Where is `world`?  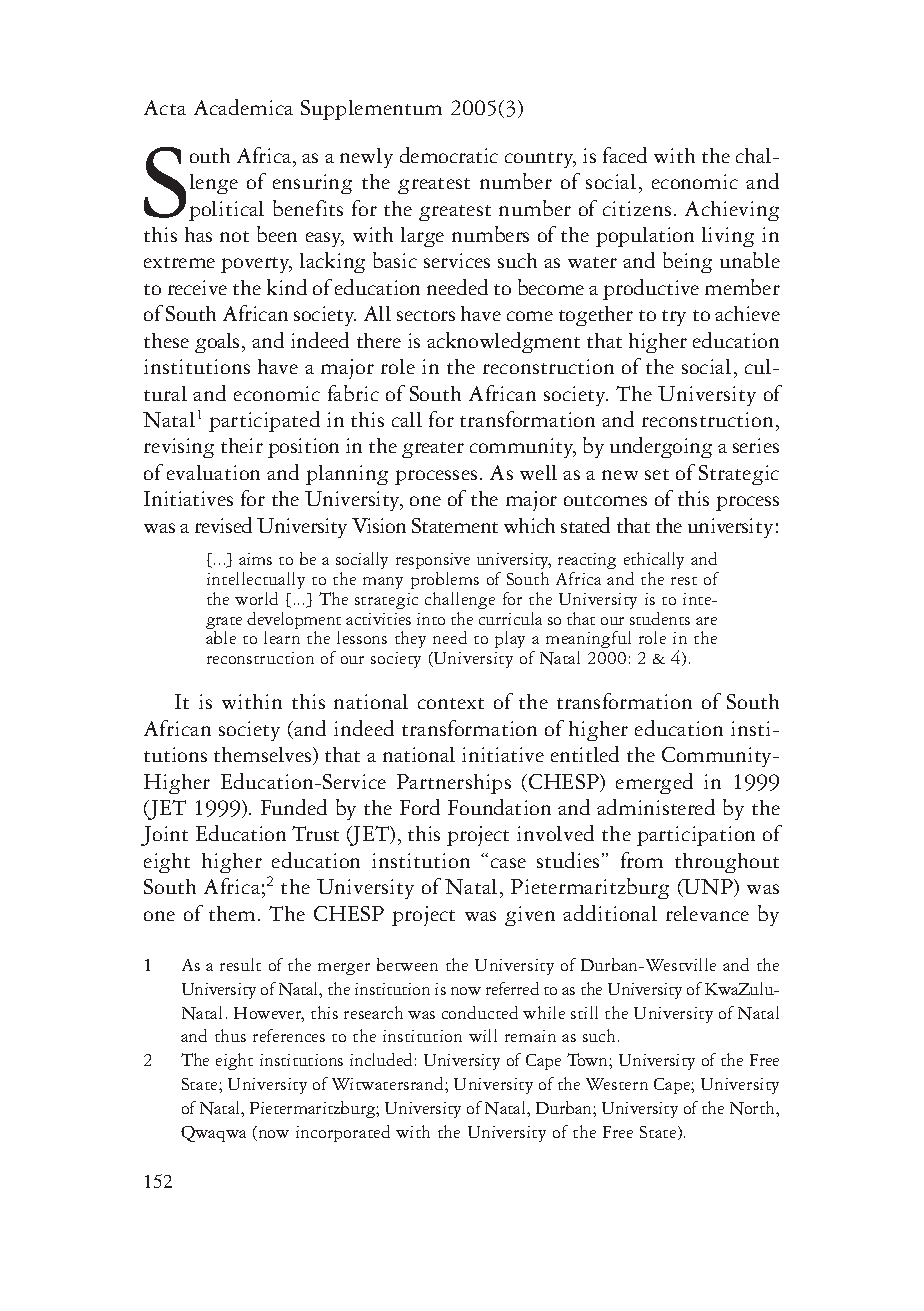
world is located at coordinates (256, 598).
